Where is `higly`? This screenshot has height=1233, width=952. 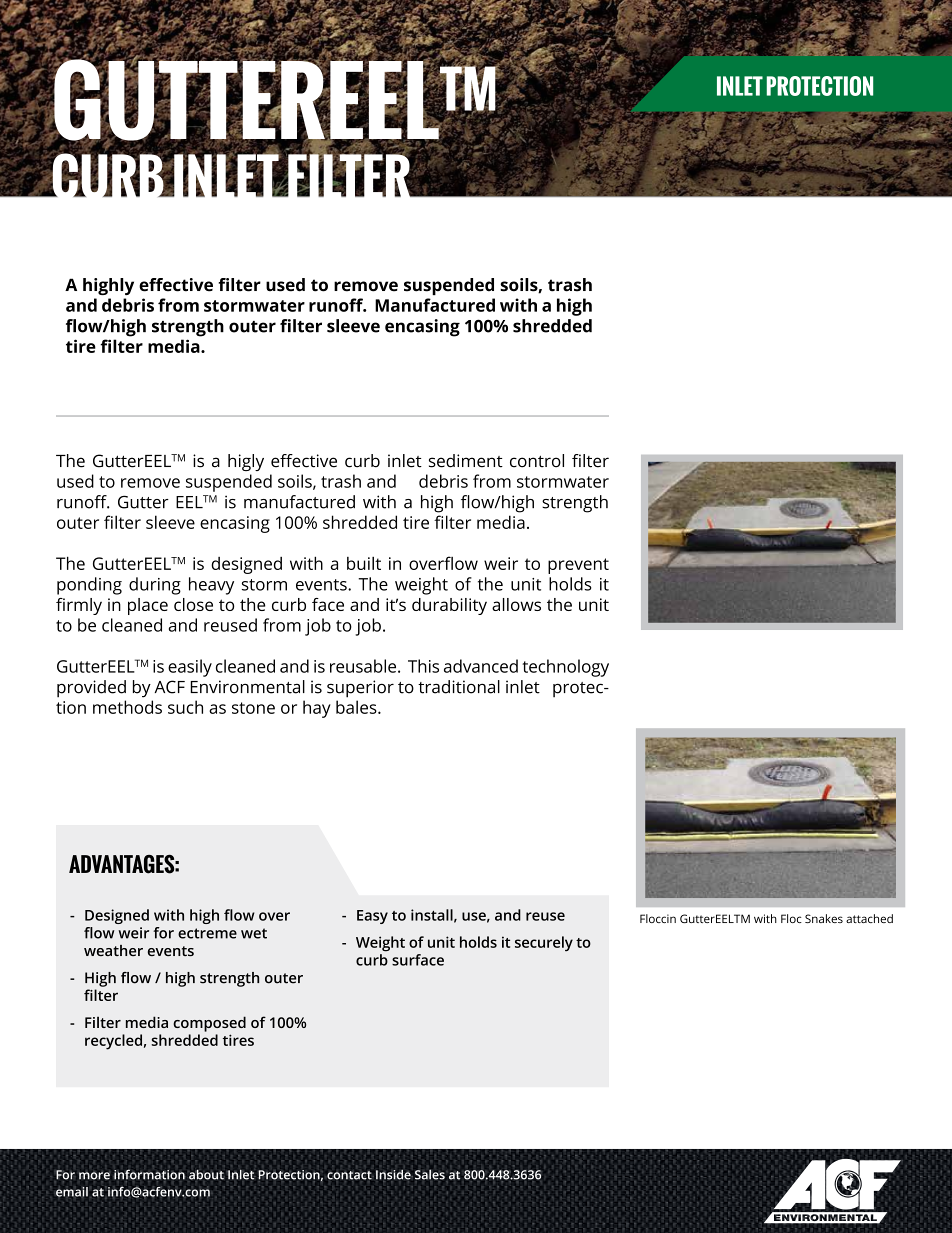 higly is located at coordinates (246, 462).
